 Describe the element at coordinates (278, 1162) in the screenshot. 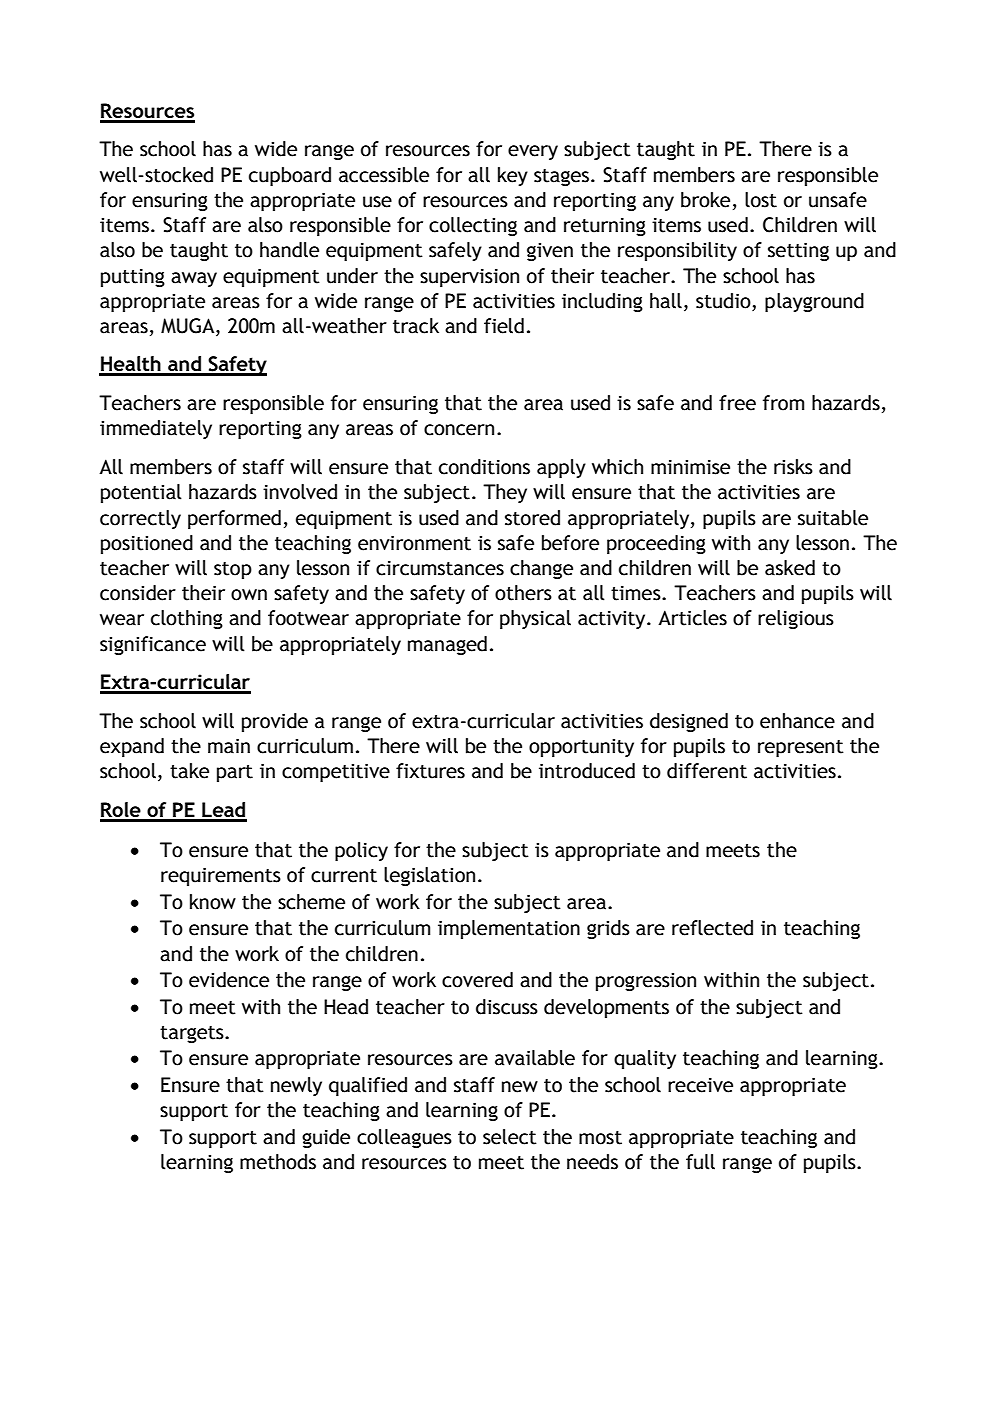

I see `methods` at that location.
